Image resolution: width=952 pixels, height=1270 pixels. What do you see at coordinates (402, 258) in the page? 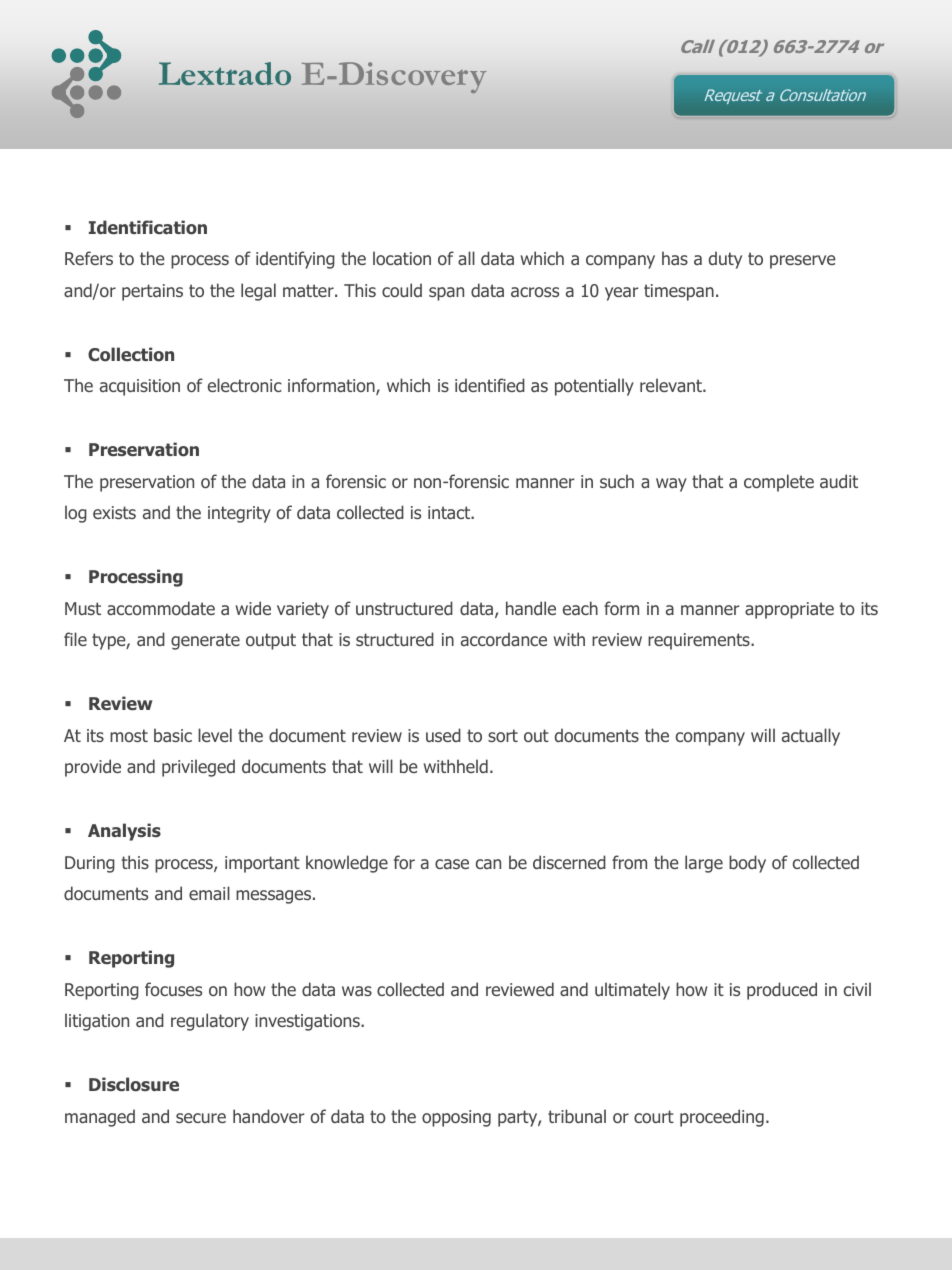
I see `location` at bounding box center [402, 258].
